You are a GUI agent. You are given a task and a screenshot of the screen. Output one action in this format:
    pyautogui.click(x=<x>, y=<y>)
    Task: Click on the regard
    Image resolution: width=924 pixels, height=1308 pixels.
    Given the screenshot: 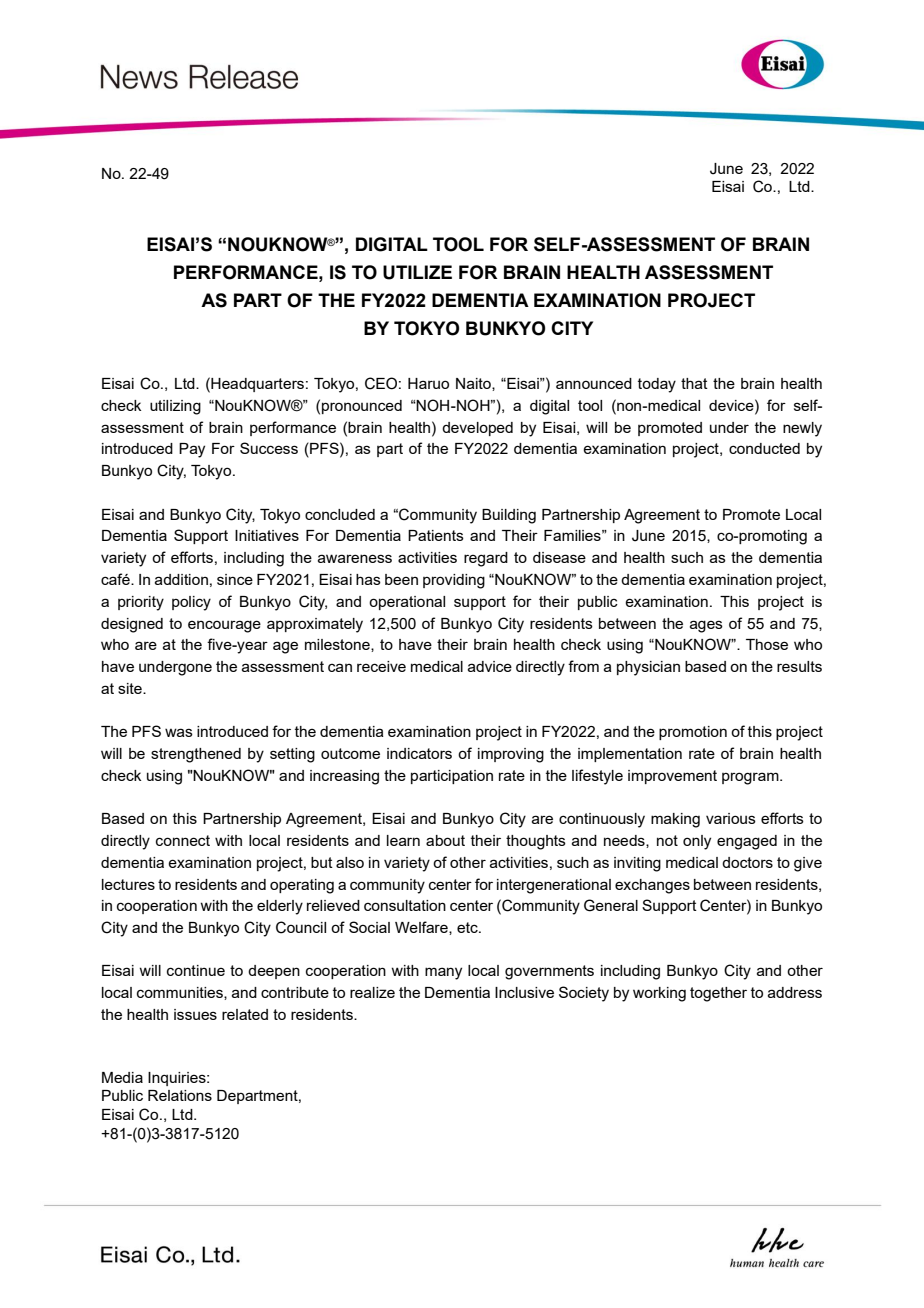 What is the action you would take?
    pyautogui.click(x=486, y=559)
